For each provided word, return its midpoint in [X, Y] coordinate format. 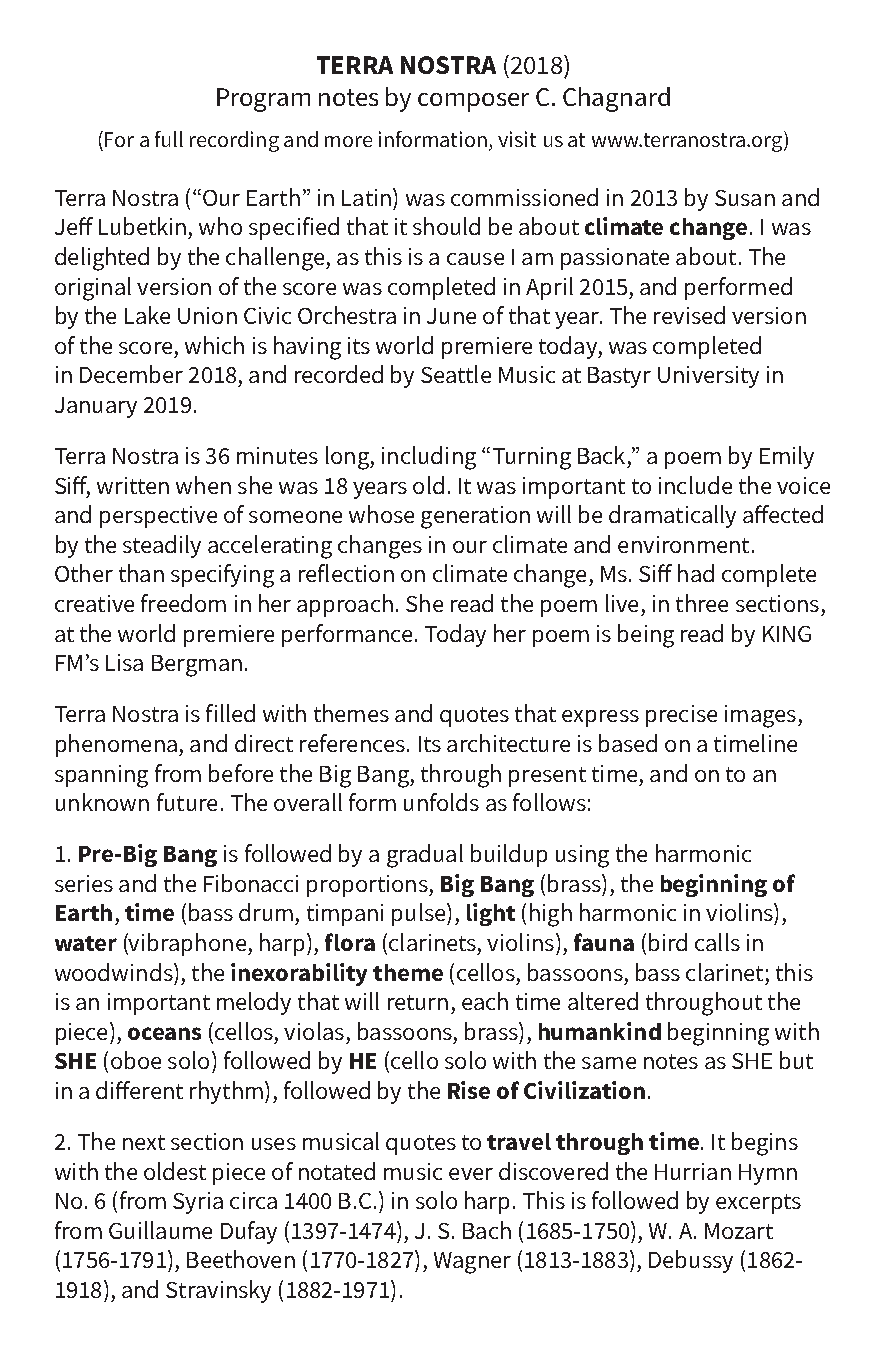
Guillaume [160, 1230]
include [695, 485]
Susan [745, 198]
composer [473, 102]
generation [475, 517]
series [84, 883]
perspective [158, 517]
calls [717, 942]
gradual [425, 856]
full [169, 139]
